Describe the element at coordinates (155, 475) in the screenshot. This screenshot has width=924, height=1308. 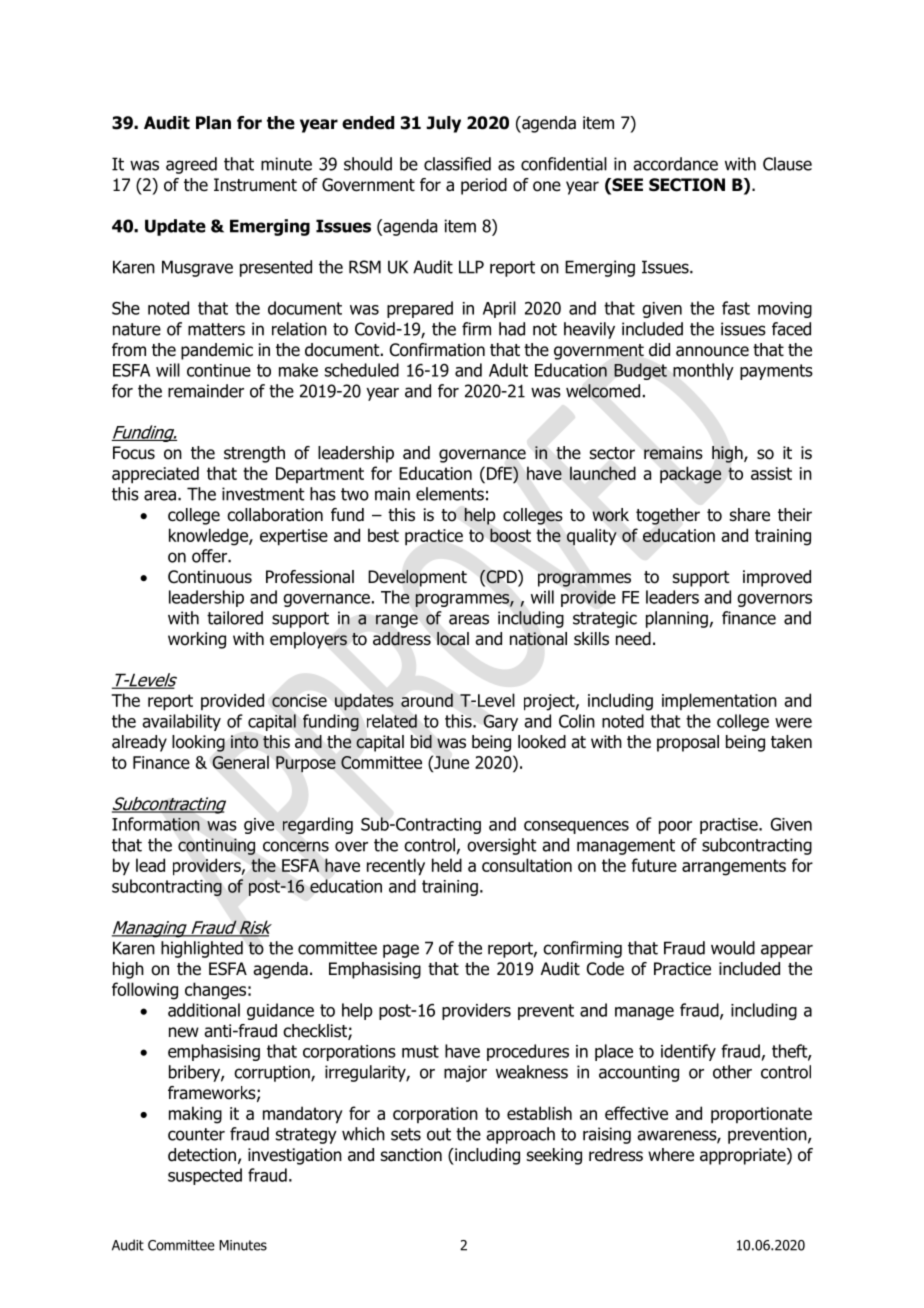
I see `appreciated` at that location.
